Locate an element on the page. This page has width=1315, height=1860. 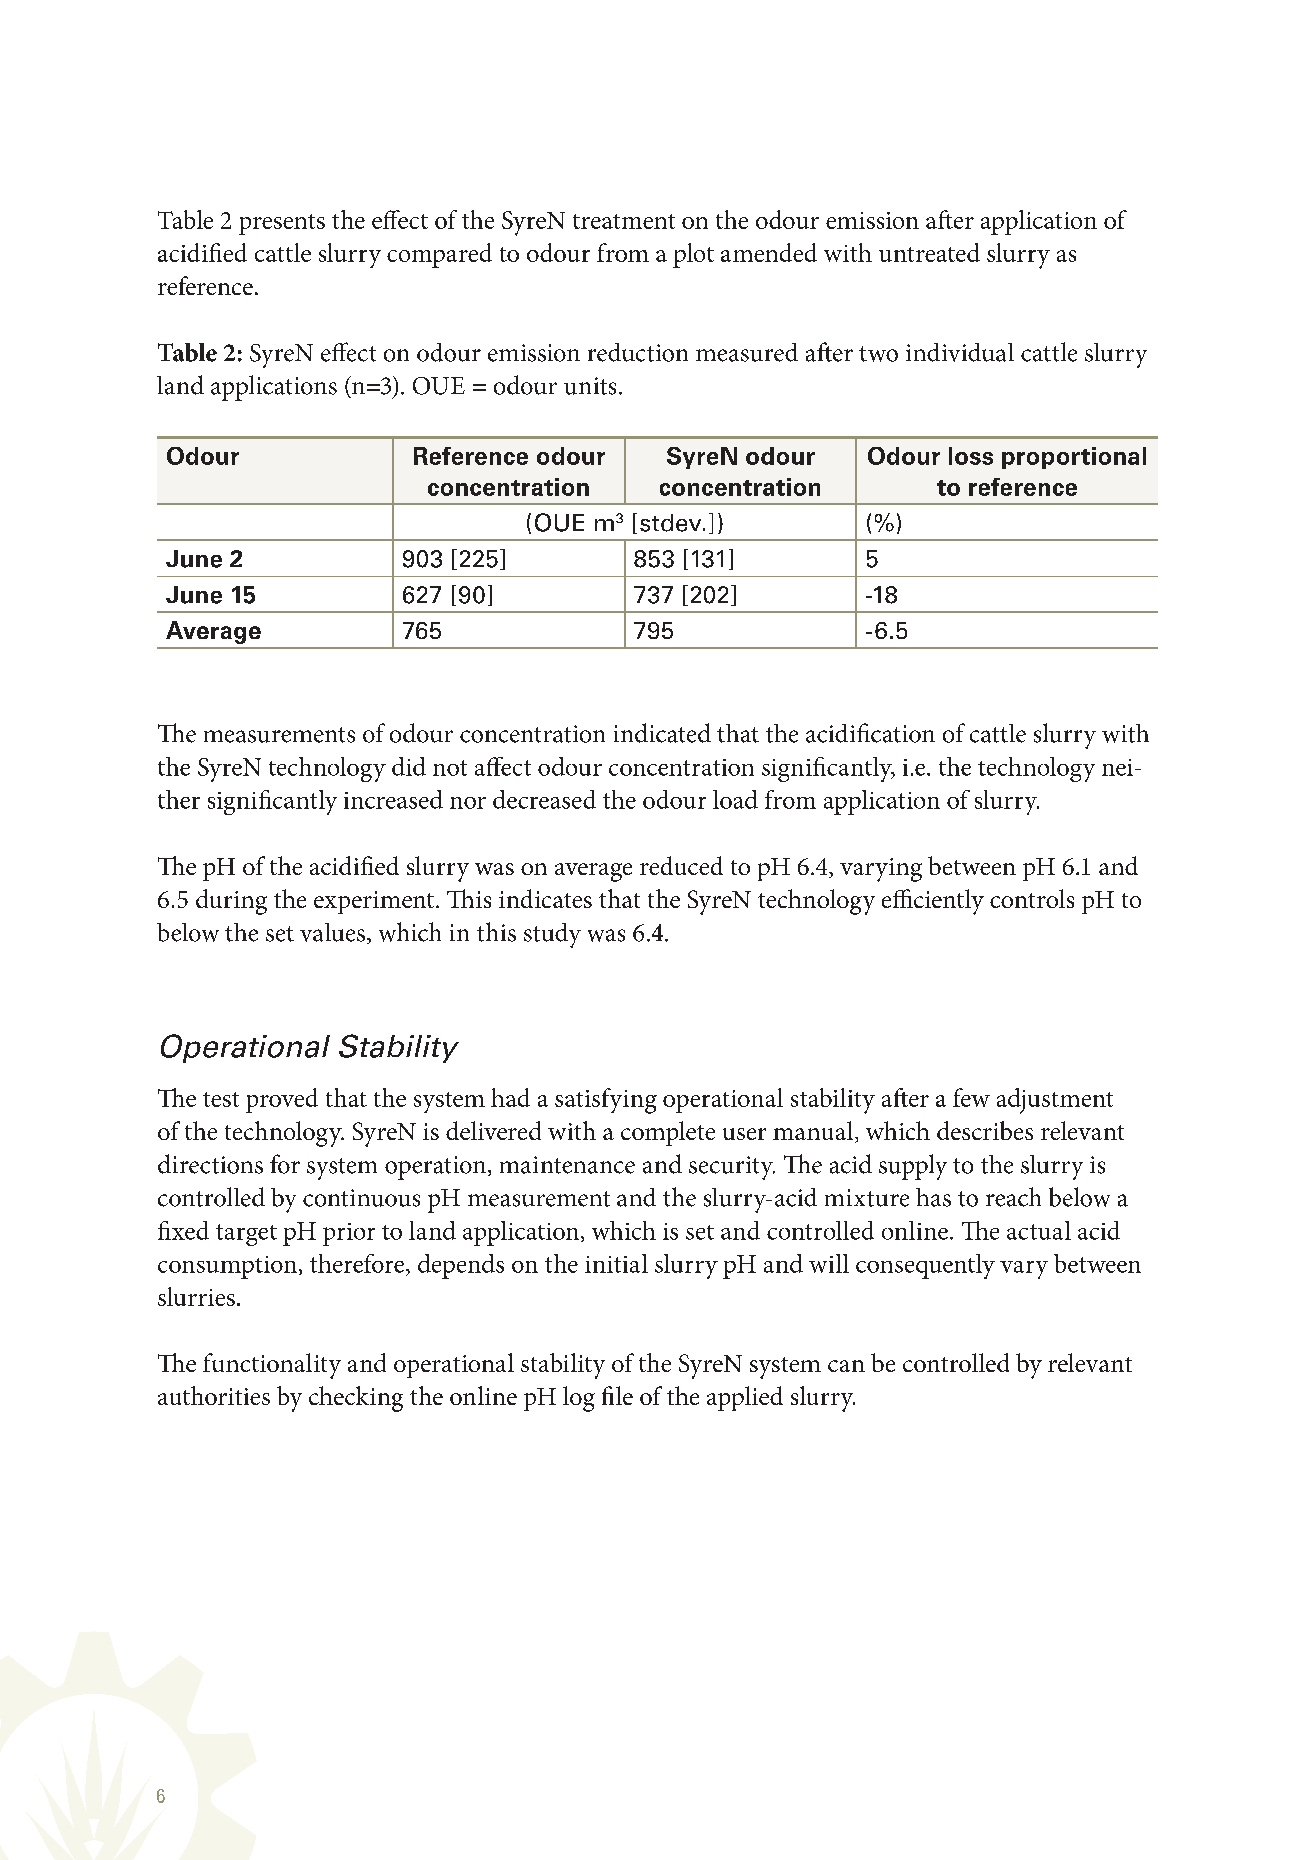
file is located at coordinates (617, 1395).
